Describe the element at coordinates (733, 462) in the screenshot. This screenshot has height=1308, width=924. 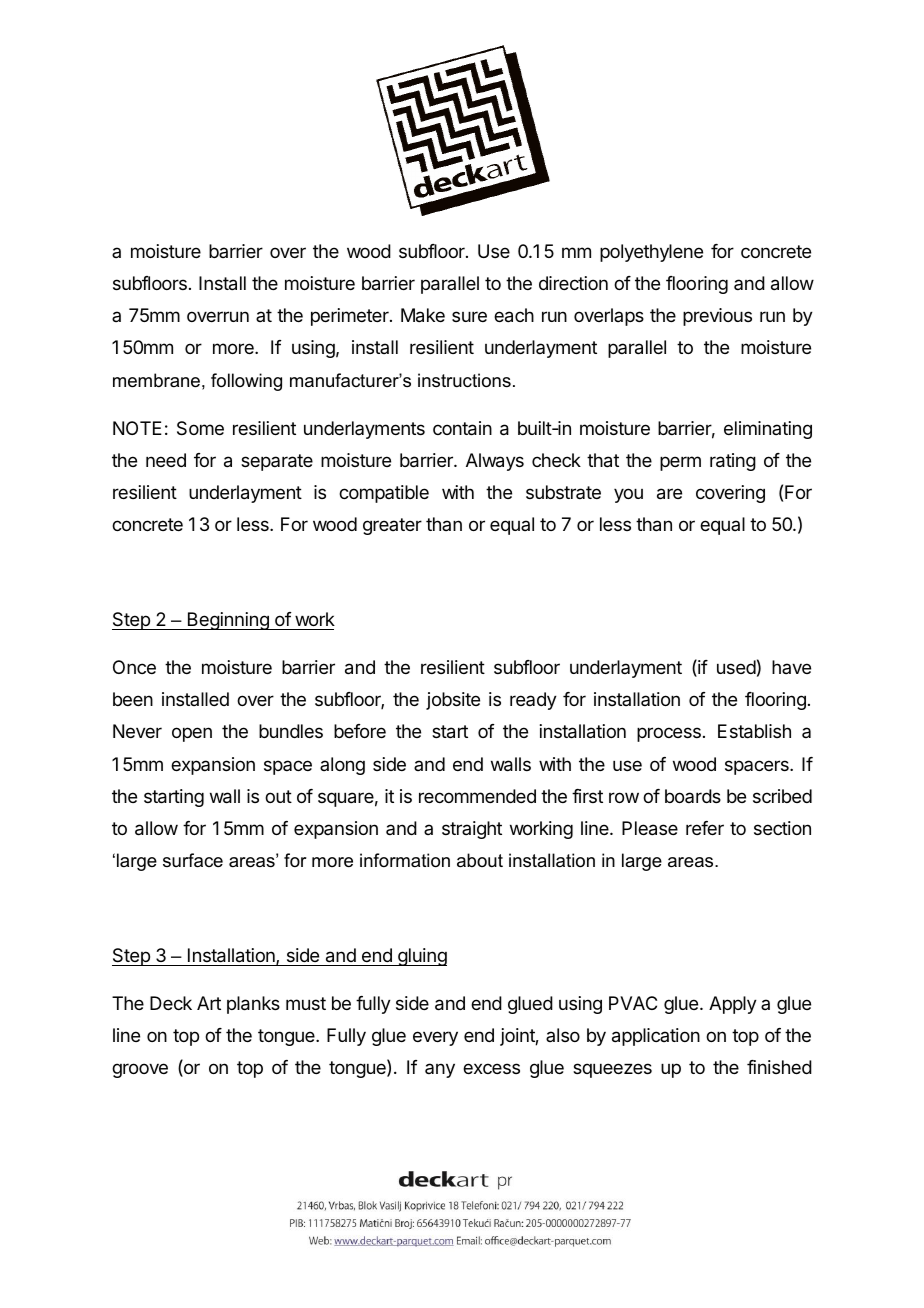
I see `rating` at that location.
